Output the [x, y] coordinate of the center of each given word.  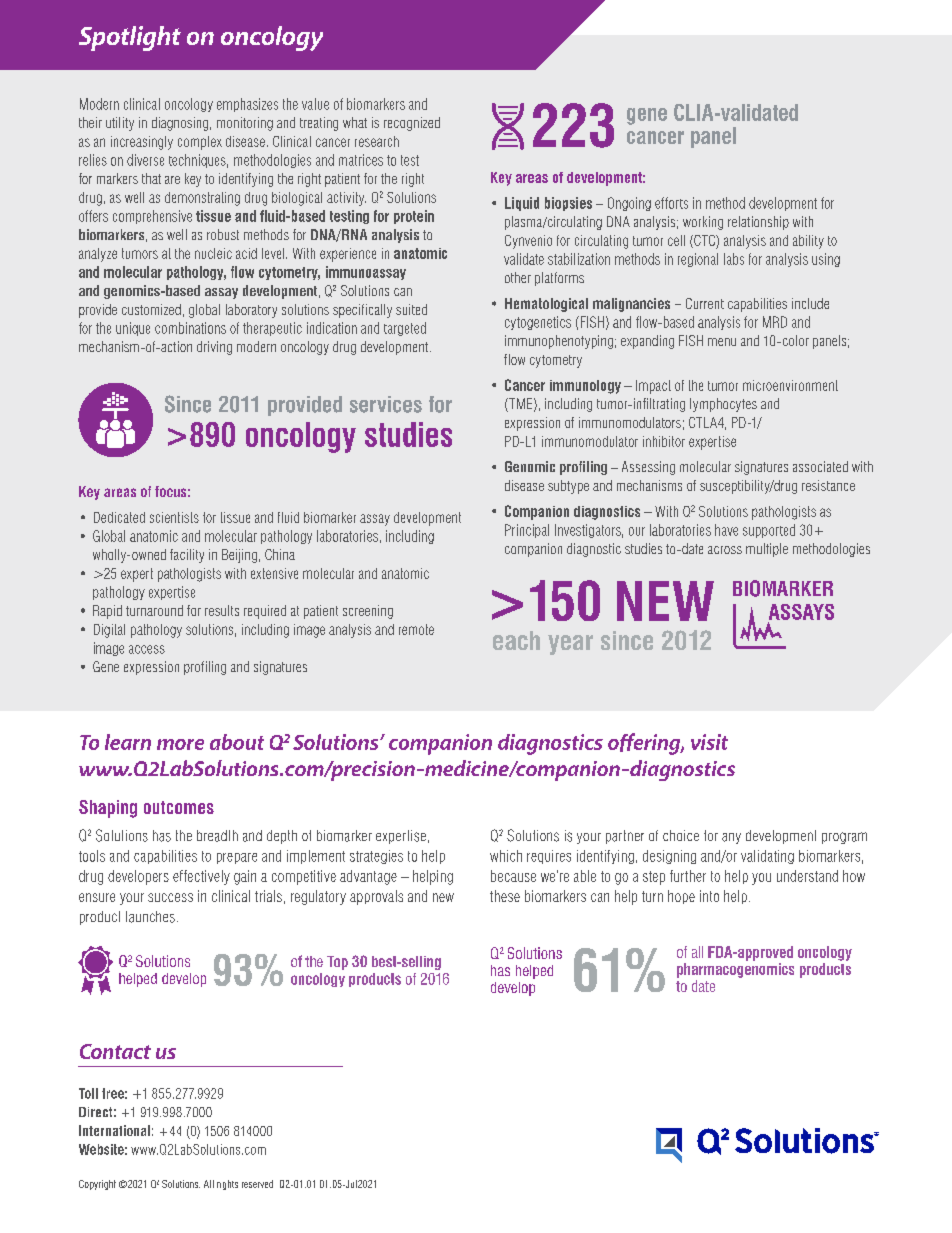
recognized [412, 124]
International [114, 1130]
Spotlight [130, 38]
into [709, 896]
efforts [671, 203]
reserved [257, 1184]
